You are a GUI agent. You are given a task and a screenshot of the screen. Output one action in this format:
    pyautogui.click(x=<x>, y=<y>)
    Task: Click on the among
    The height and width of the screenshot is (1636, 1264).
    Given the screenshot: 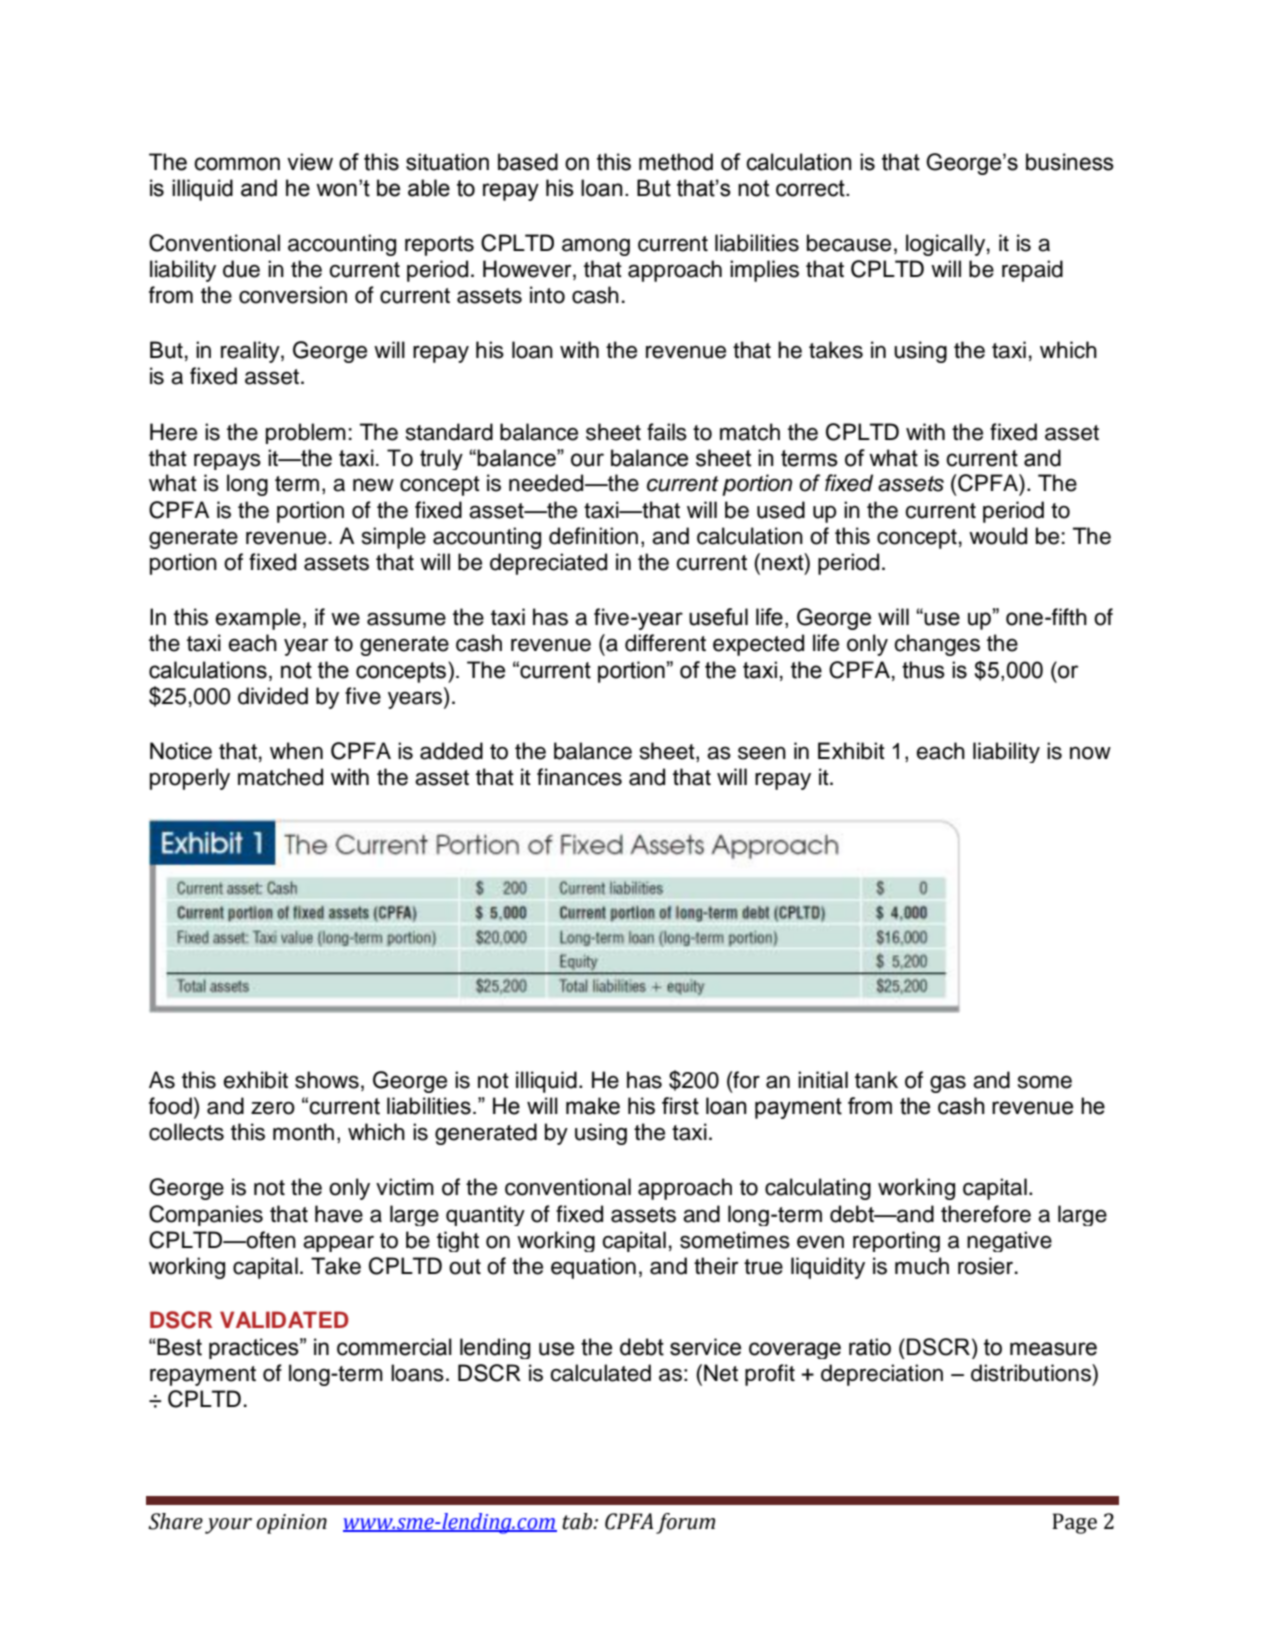 What is the action you would take?
    pyautogui.click(x=596, y=247)
